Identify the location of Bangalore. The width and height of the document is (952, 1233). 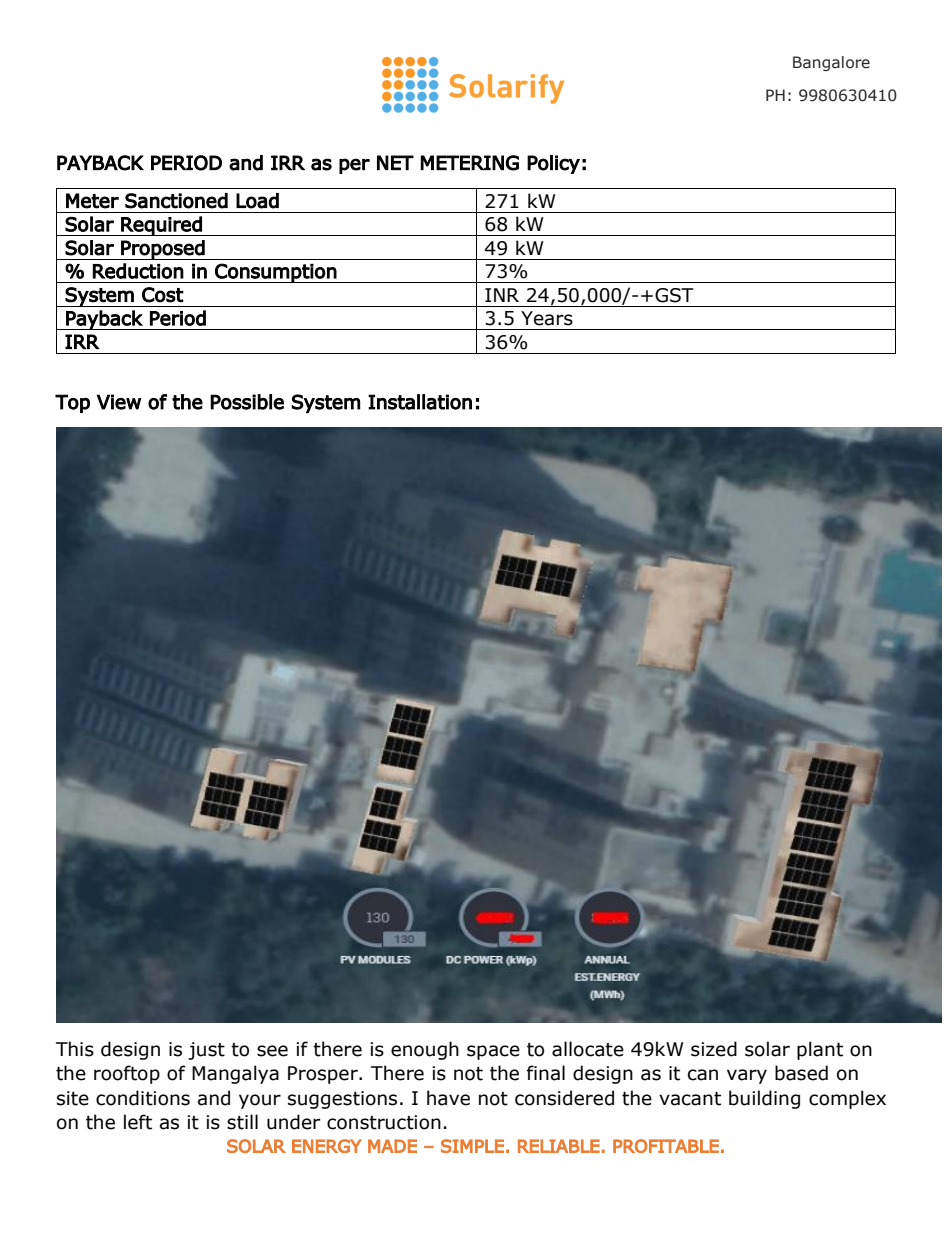
(831, 63).
